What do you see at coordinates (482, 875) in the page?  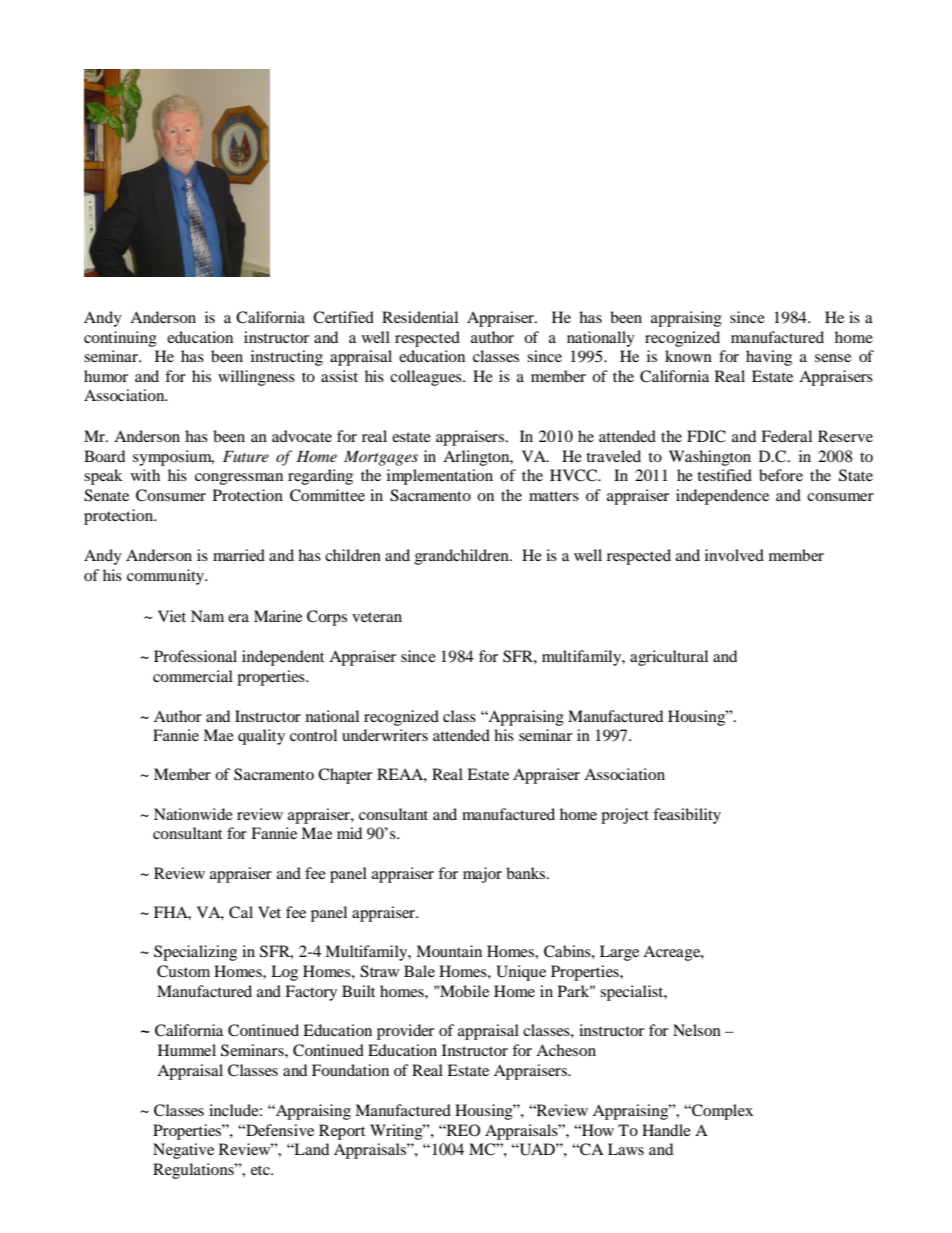 I see `major` at bounding box center [482, 875].
